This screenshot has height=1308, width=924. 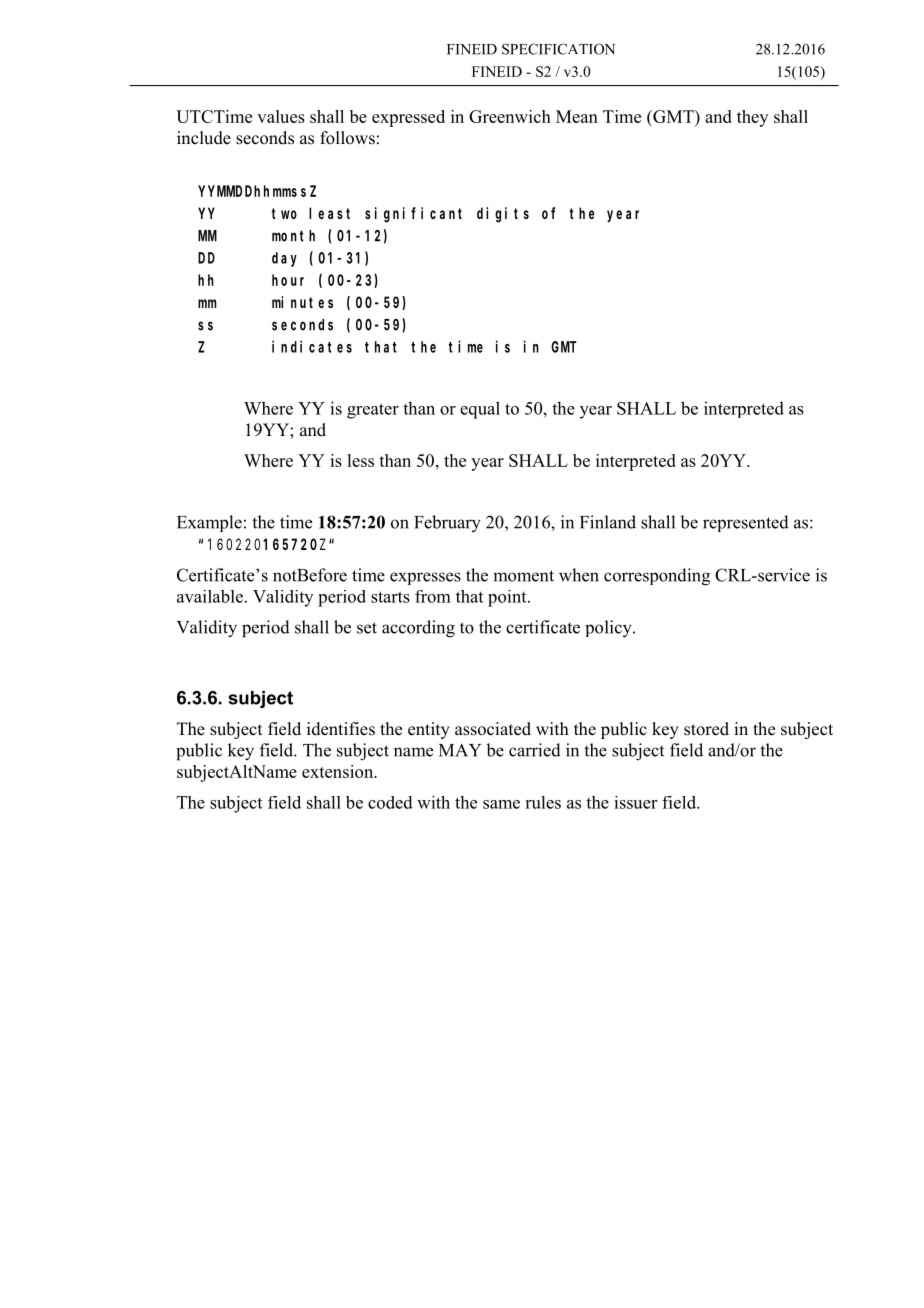 I want to click on they, so click(x=752, y=118).
